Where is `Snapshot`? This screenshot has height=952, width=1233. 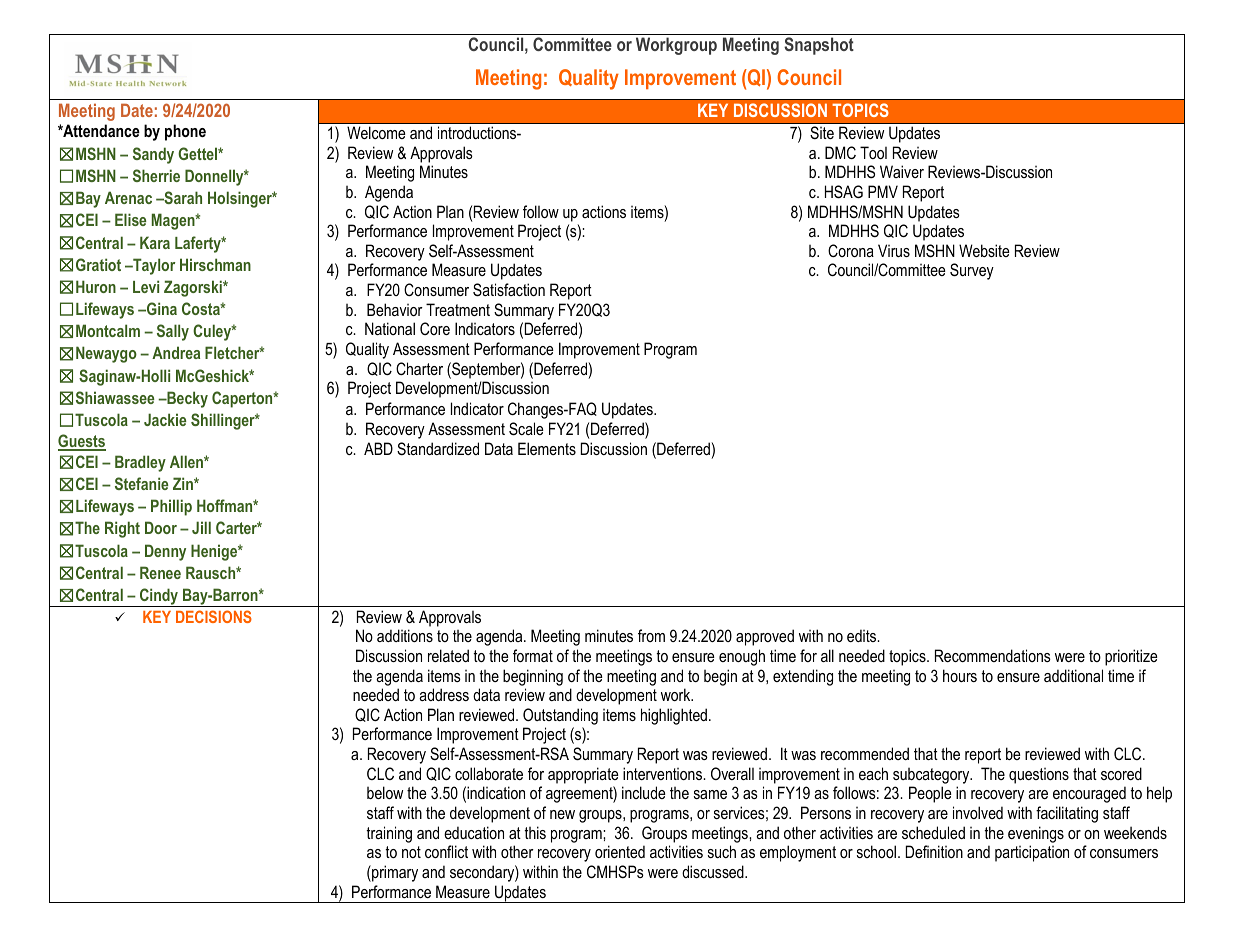 Snapshot is located at coordinates (819, 46).
